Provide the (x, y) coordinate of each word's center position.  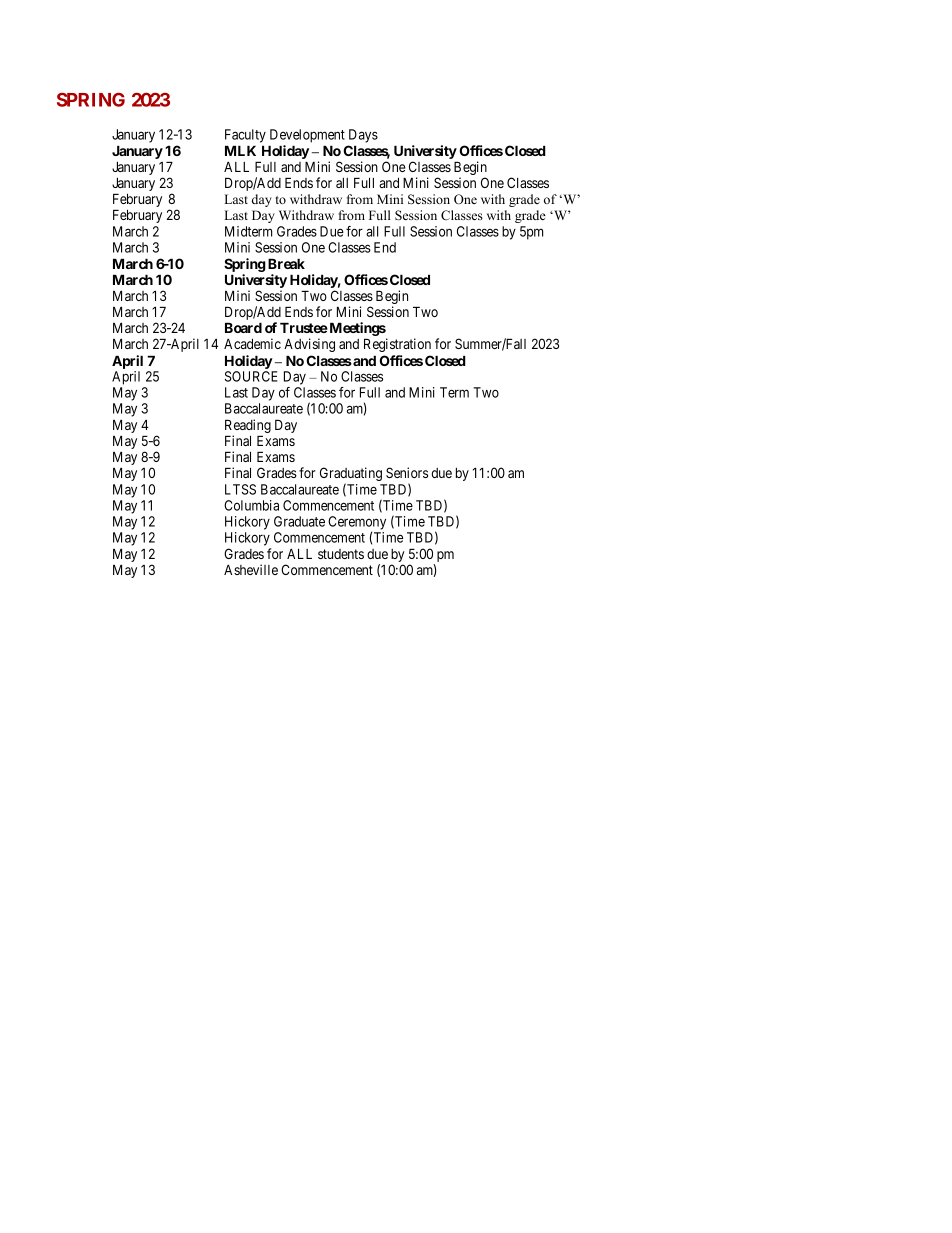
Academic (252, 343)
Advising (309, 345)
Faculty (245, 136)
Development (307, 136)
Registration (397, 345)
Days (363, 136)
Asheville (251, 569)
